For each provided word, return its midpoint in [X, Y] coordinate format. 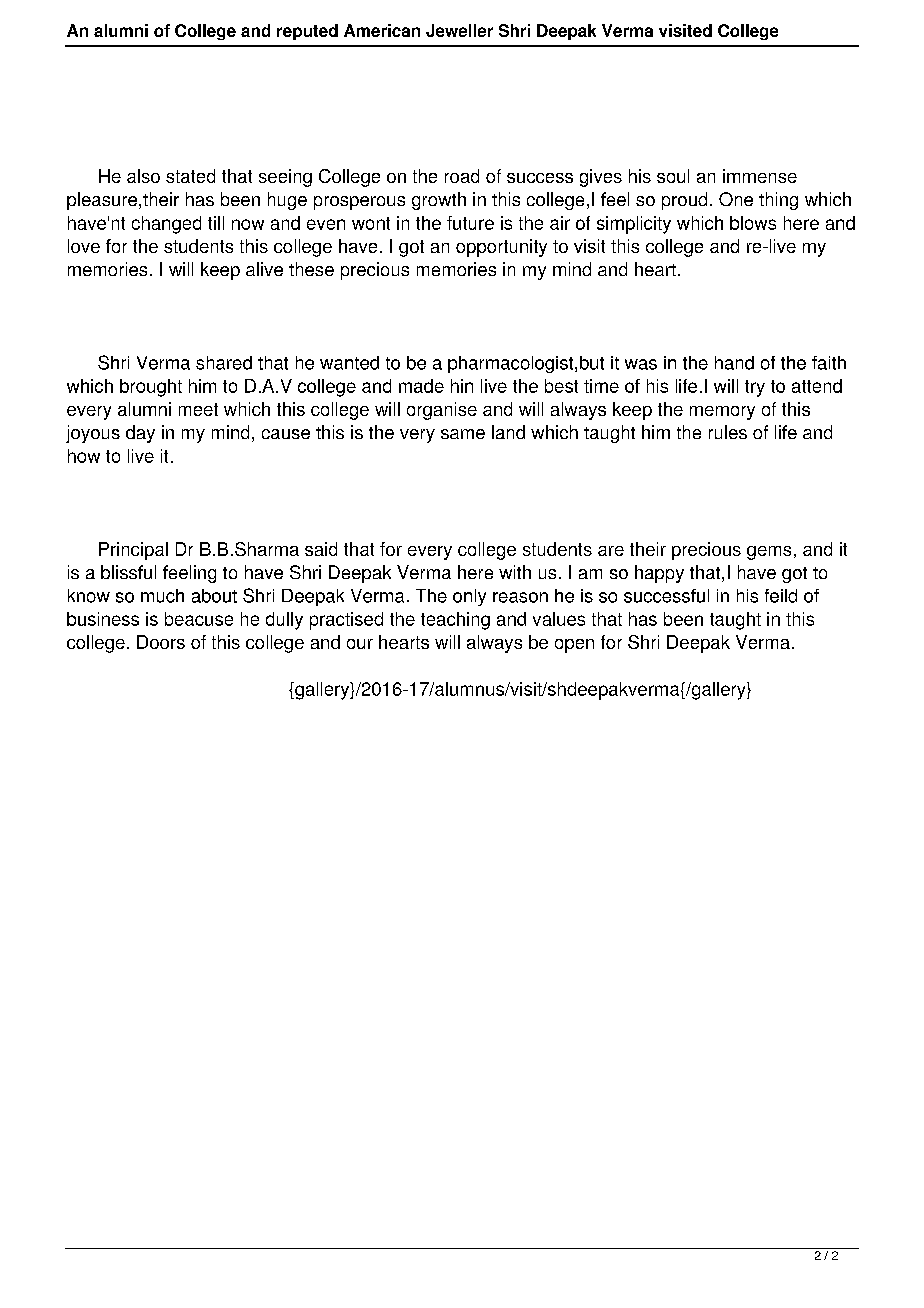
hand [734, 363]
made [421, 386]
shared [224, 363]
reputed [307, 32]
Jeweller [459, 30]
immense [760, 176]
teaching [455, 621]
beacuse [199, 619]
